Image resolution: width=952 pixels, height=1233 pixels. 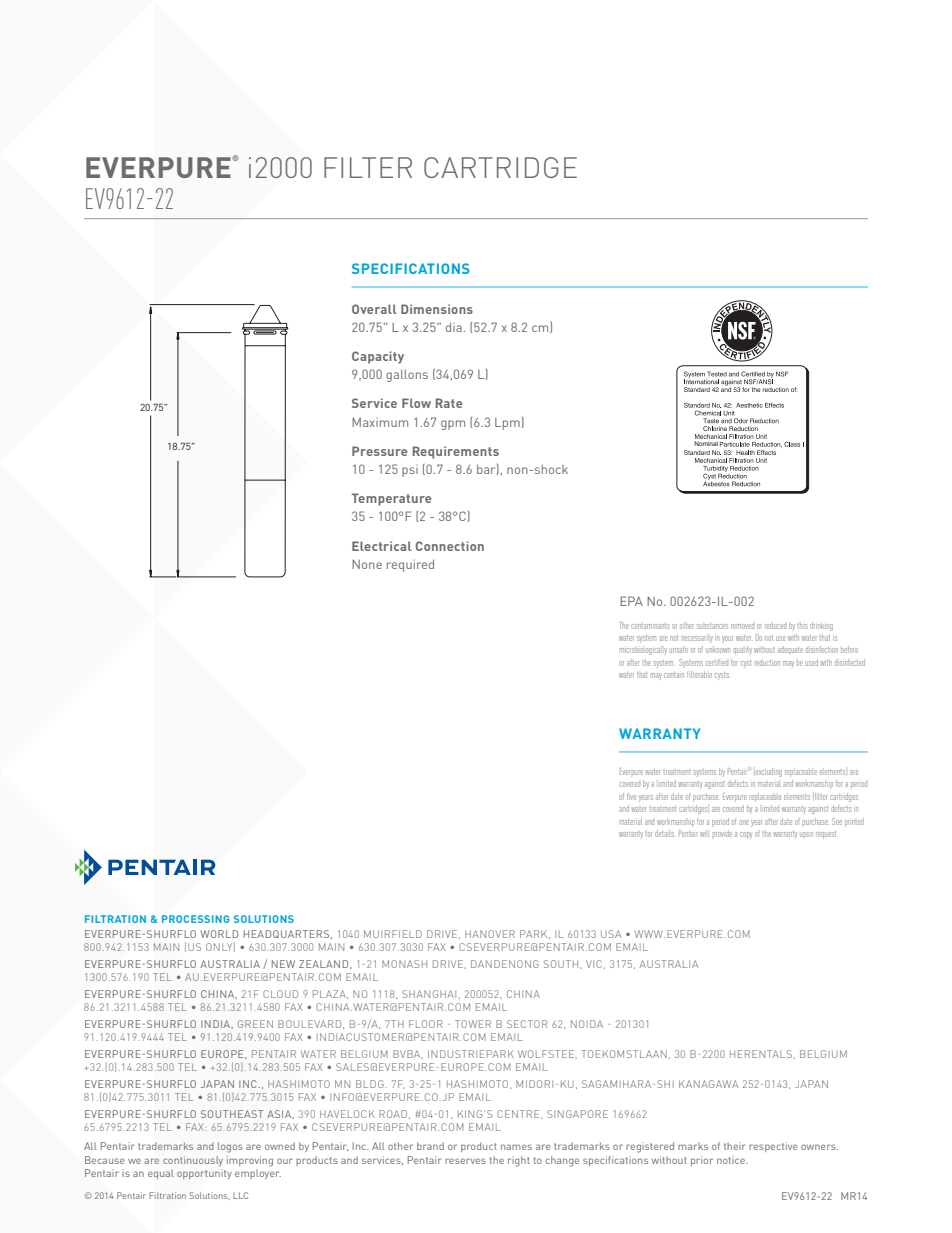 I want to click on contaminants, so click(x=650, y=626).
